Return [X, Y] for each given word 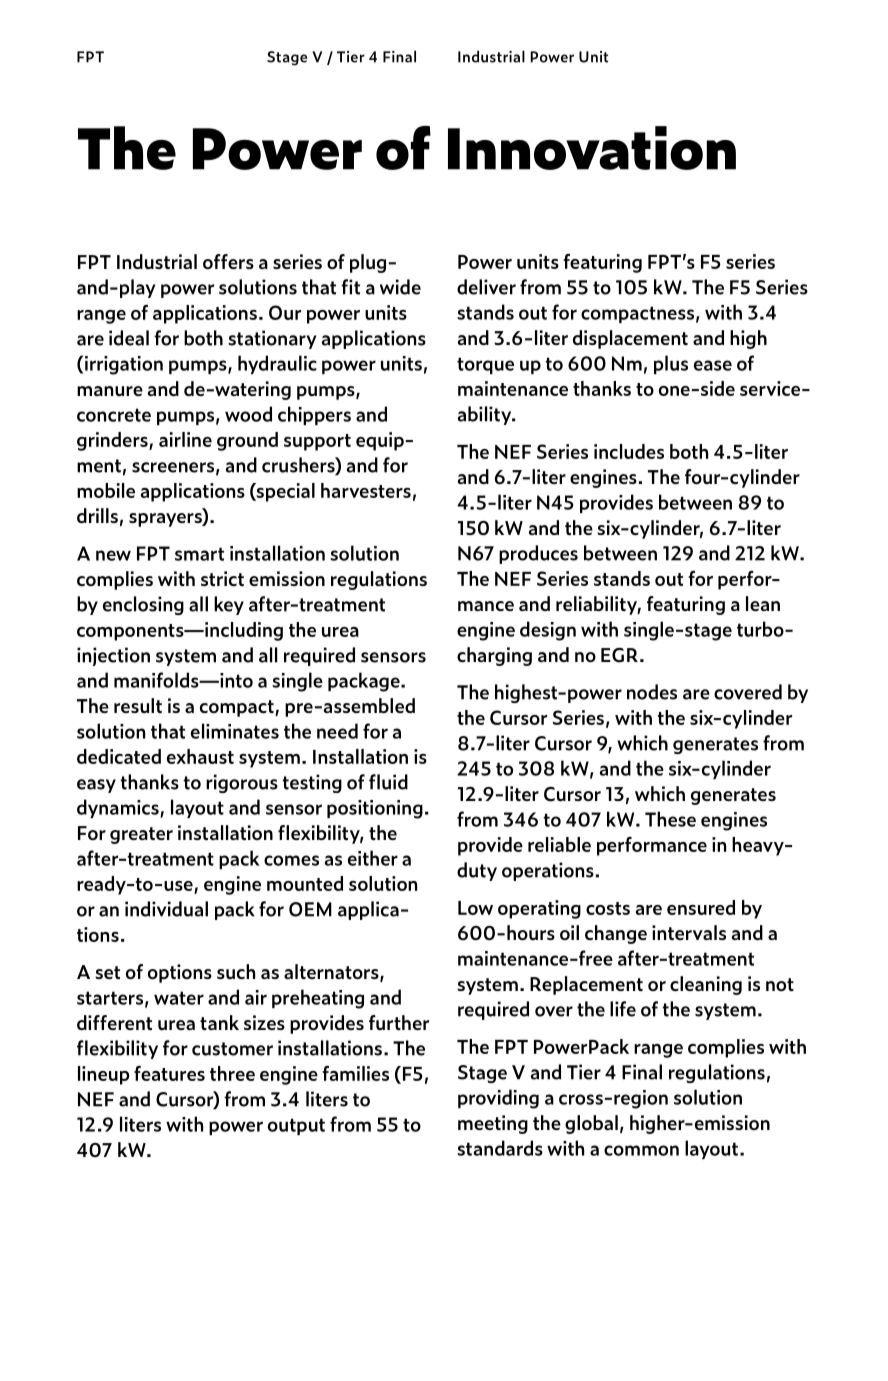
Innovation [592, 148]
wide [400, 287]
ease [713, 365]
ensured [701, 907]
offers [228, 261]
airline [185, 439]
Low [475, 908]
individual [166, 909]
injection [113, 656]
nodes [652, 692]
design [548, 631]
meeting [493, 1124]
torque [485, 365]
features [169, 1073]
